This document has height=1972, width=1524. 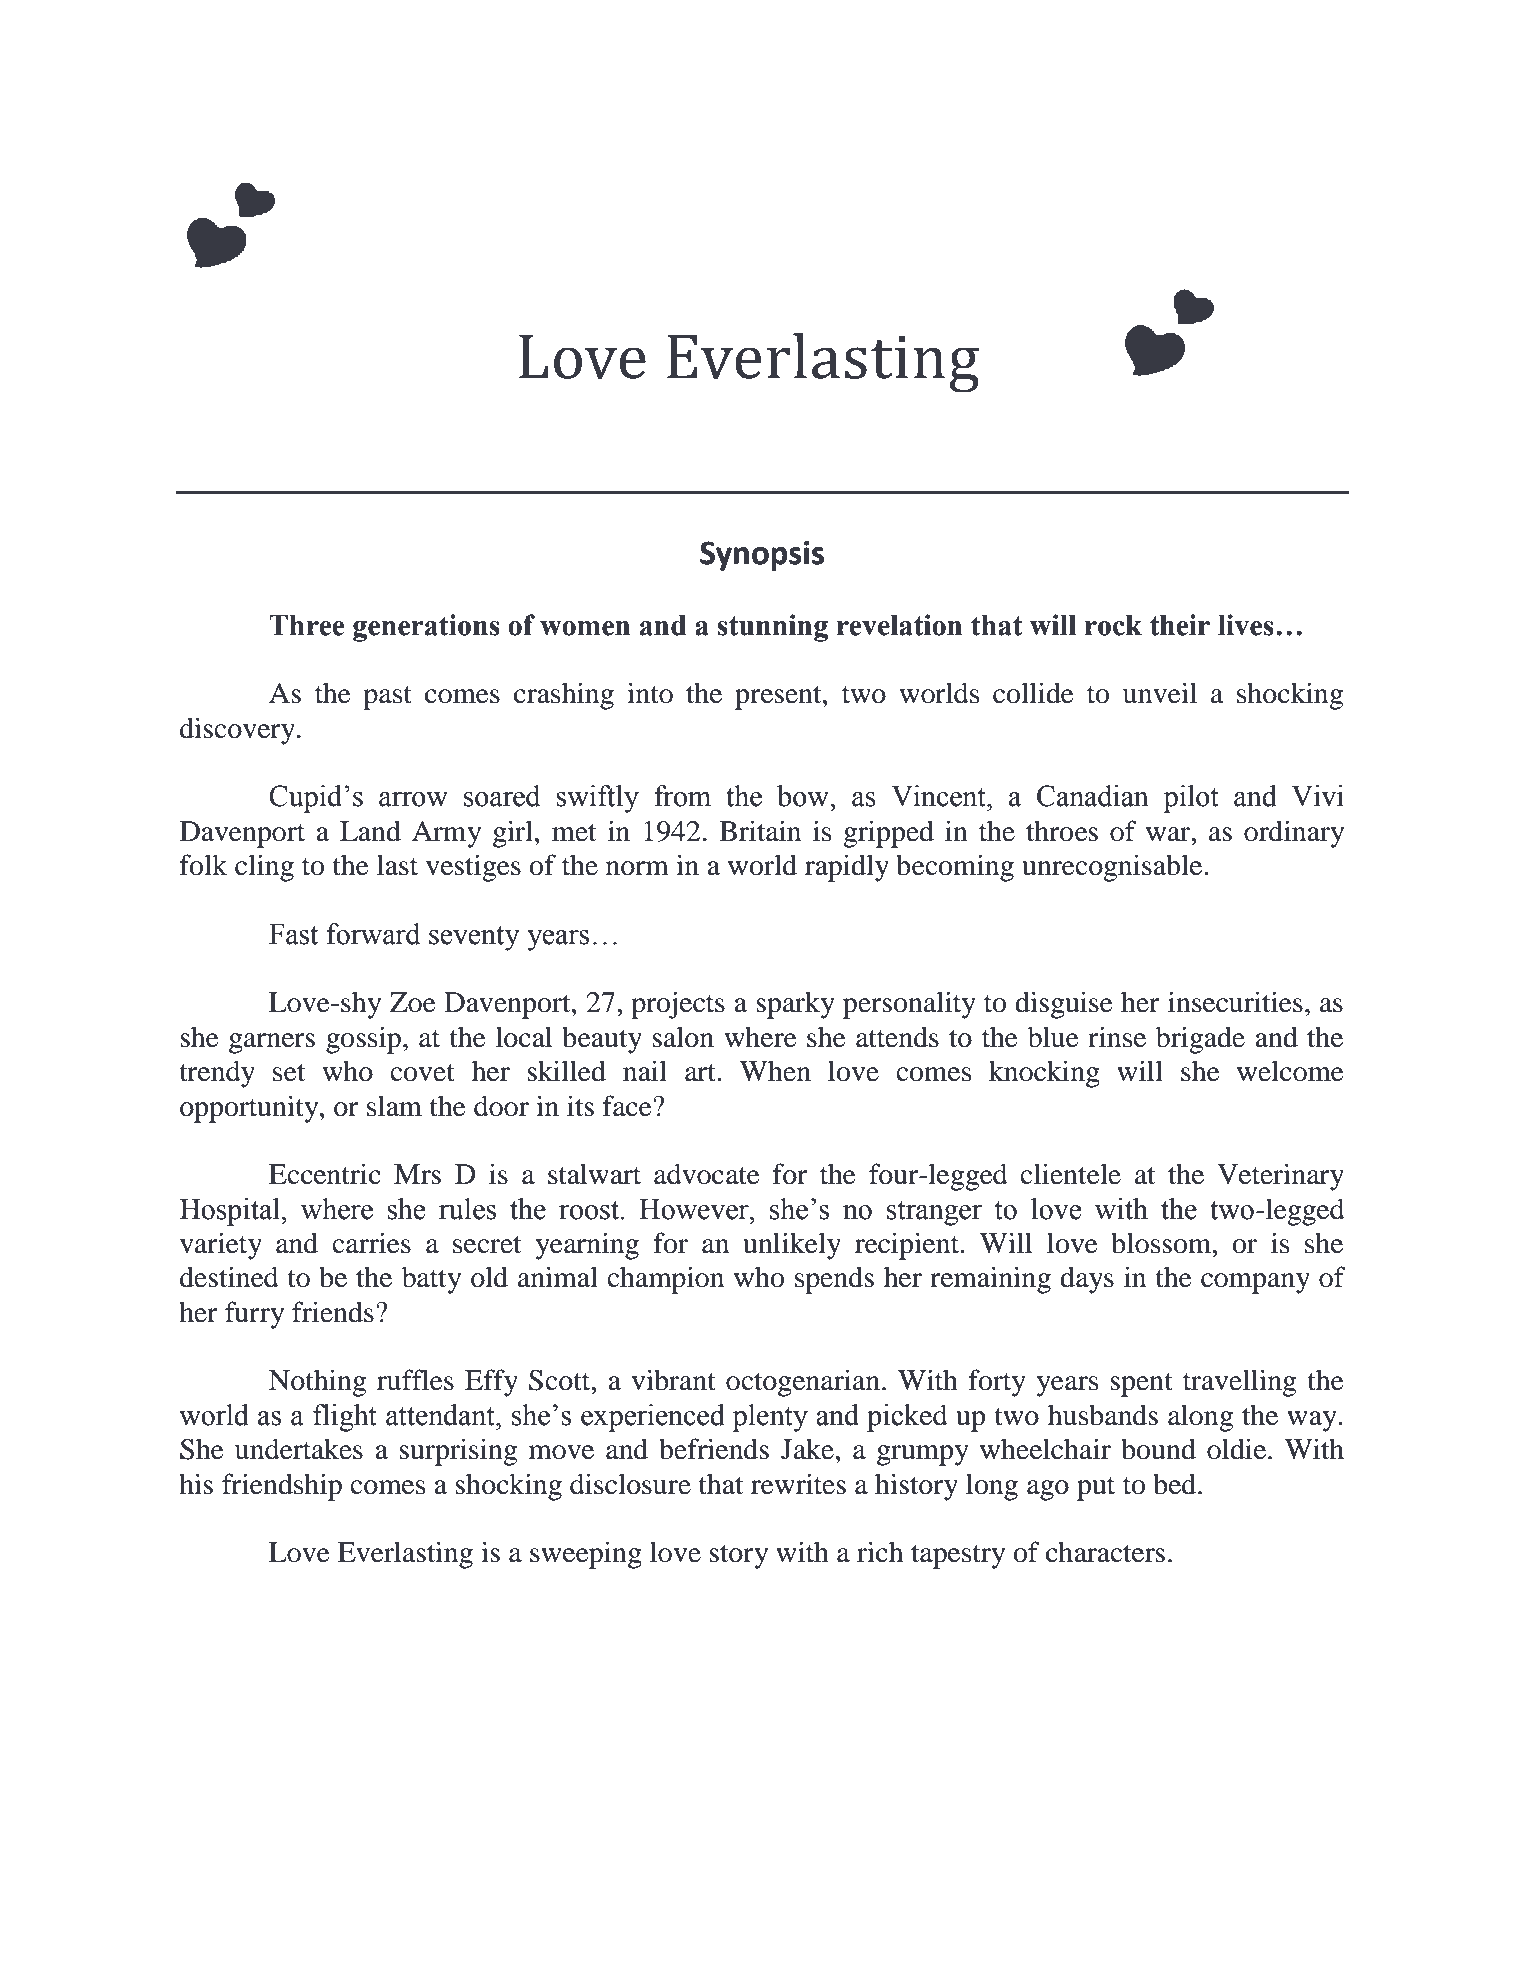 What do you see at coordinates (1176, 1484) in the document?
I see `bed` at bounding box center [1176, 1484].
